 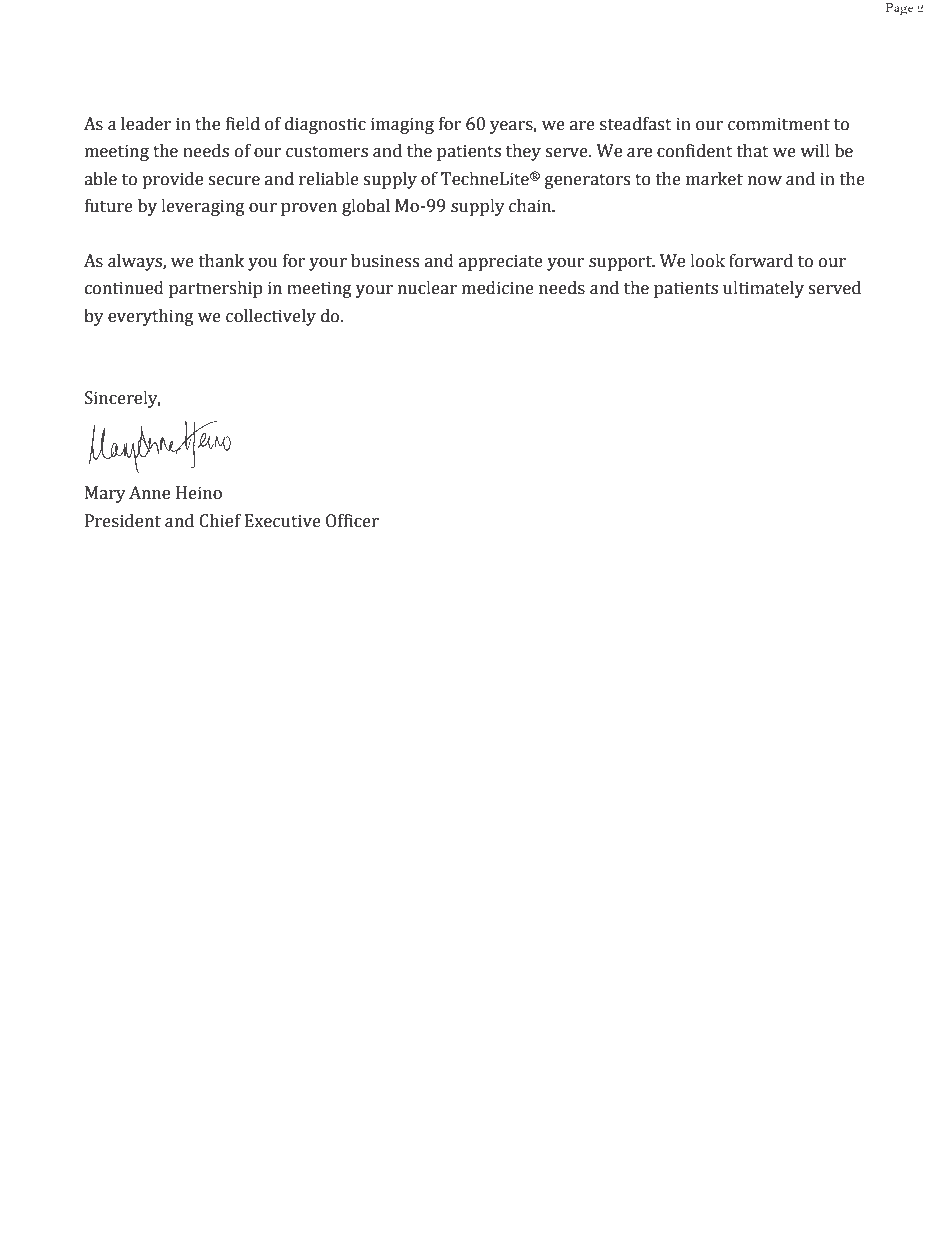 What do you see at coordinates (352, 521) in the screenshot?
I see `Officer` at bounding box center [352, 521].
